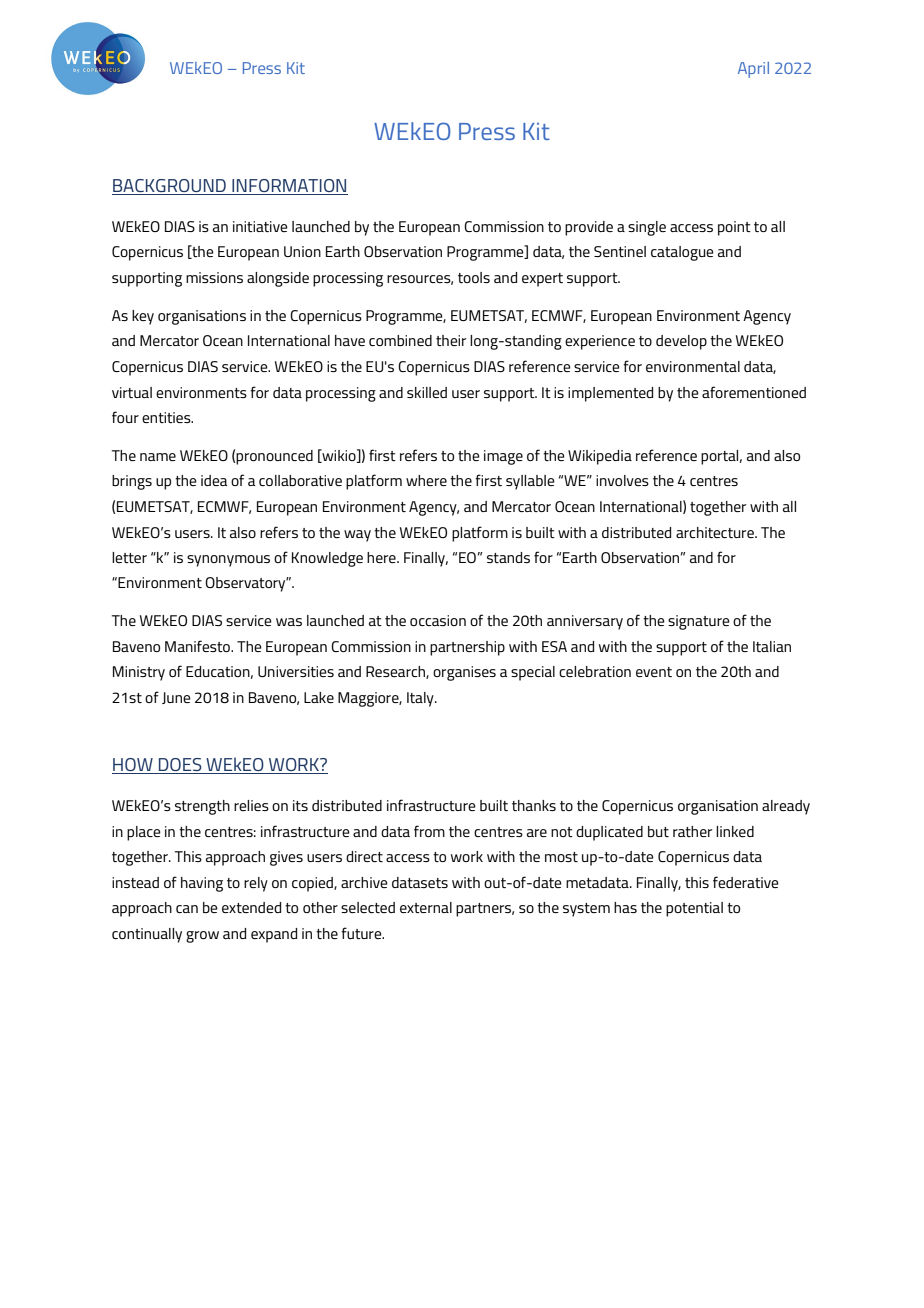 This image has width=924, height=1308. Describe the element at coordinates (699, 622) in the image. I see `signature` at that location.
